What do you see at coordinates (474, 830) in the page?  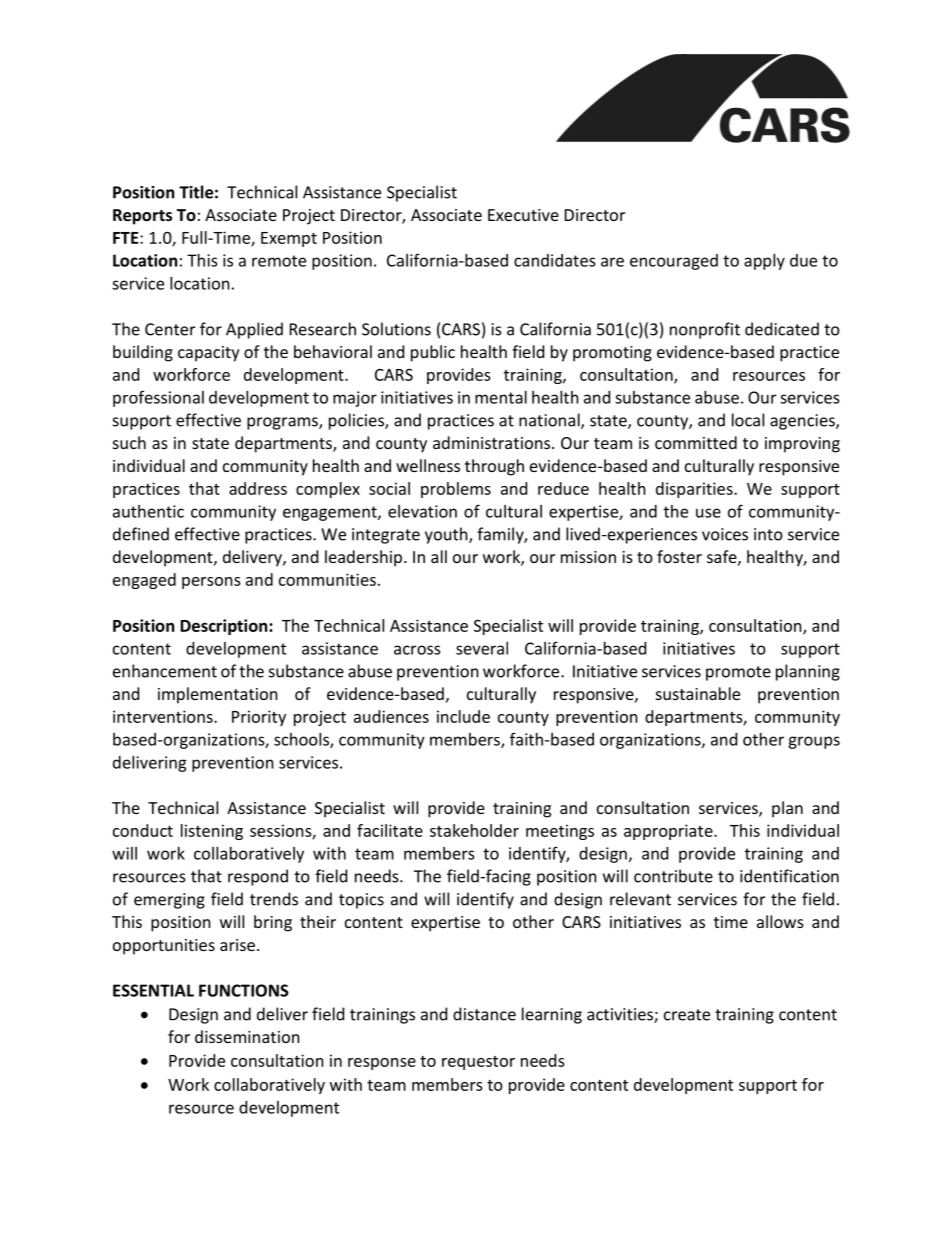 I see `stakeholder` at bounding box center [474, 830].
